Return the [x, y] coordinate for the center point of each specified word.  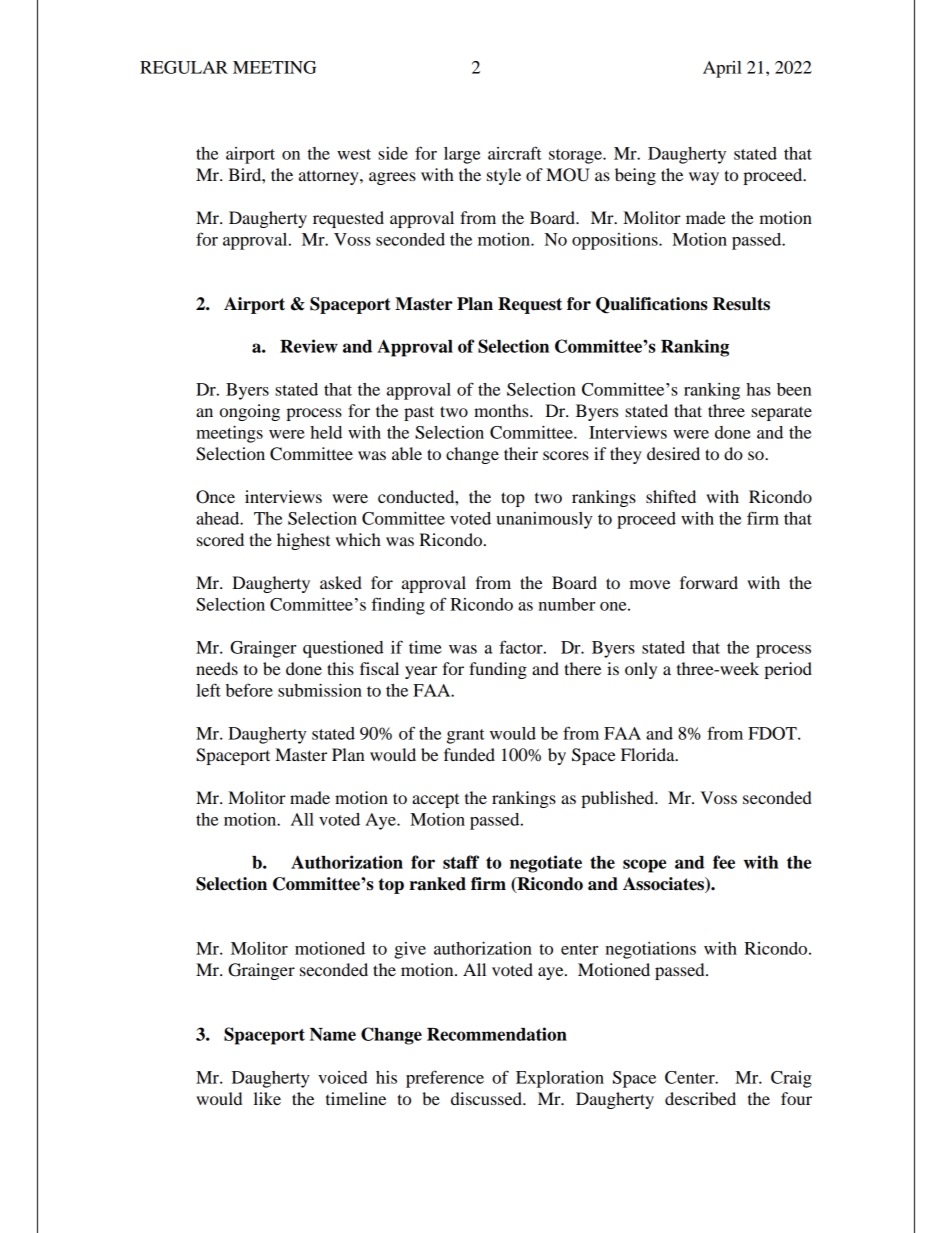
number [566, 604]
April [722, 69]
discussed [487, 1098]
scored [220, 539]
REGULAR [184, 67]
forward [709, 582]
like [267, 1098]
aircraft [515, 153]
